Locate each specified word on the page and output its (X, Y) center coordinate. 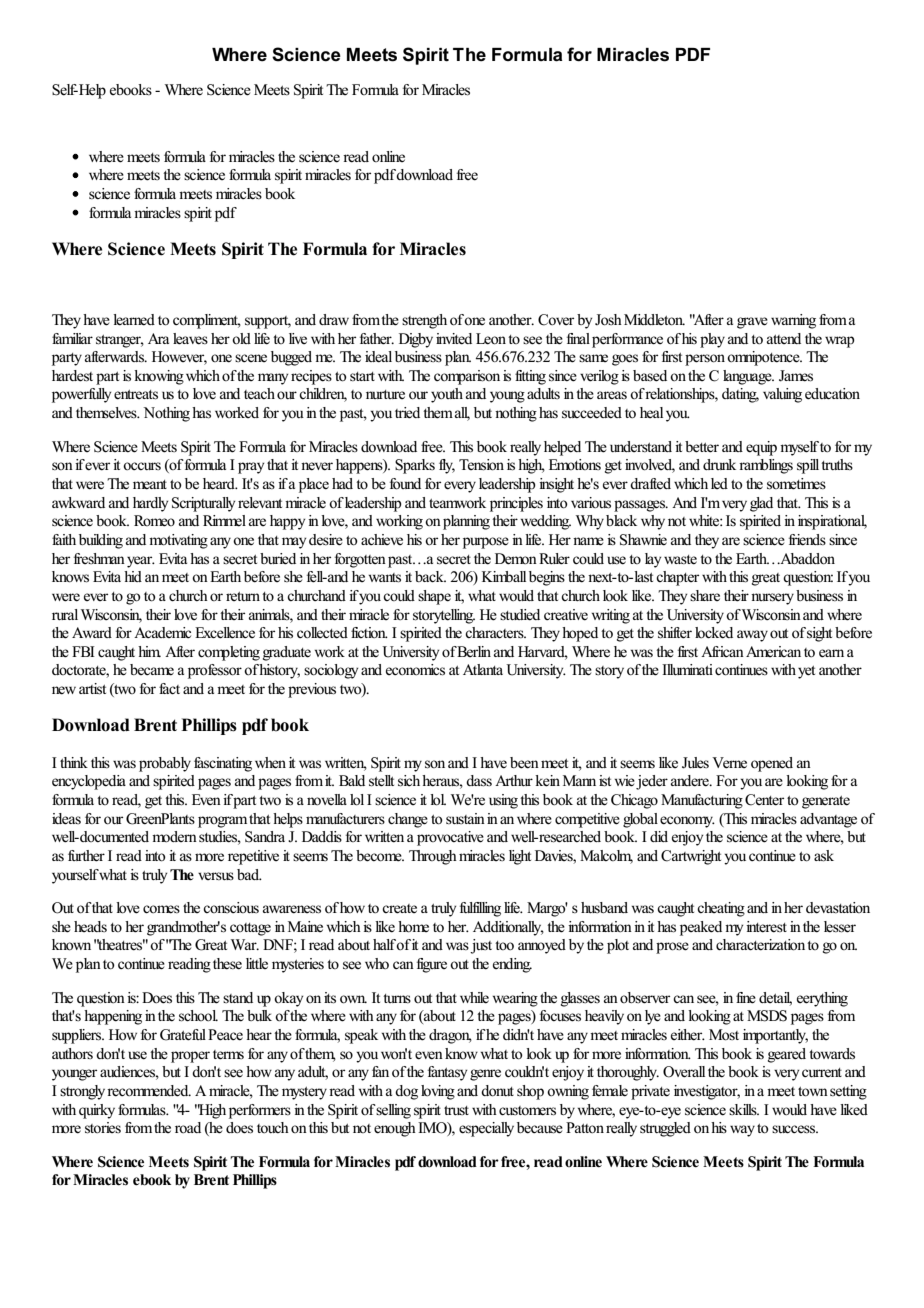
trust (456, 1110)
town (813, 1092)
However (179, 358)
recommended (149, 1091)
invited (454, 339)
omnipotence (764, 358)
